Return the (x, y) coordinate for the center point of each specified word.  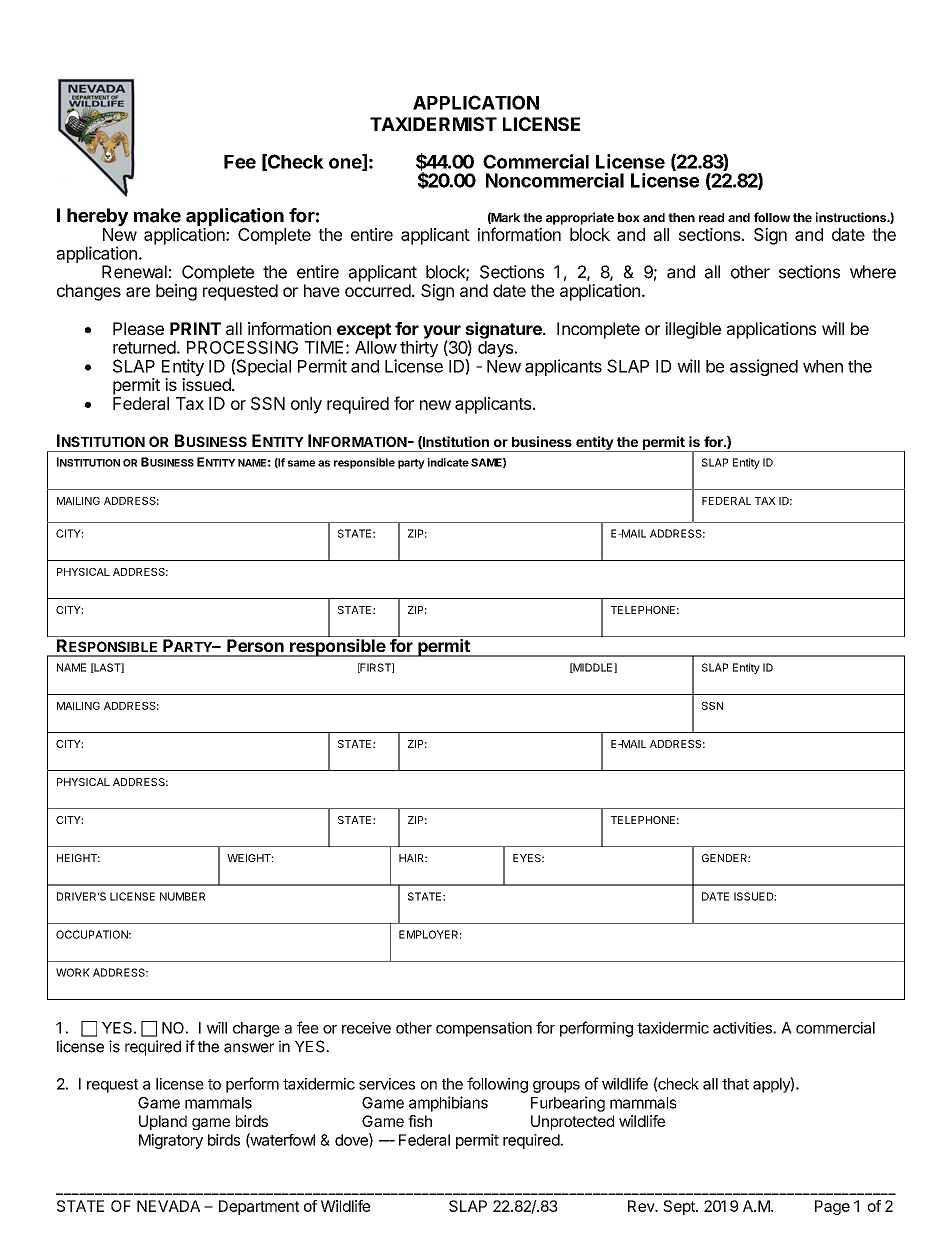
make (157, 215)
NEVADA (168, 1206)
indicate (448, 462)
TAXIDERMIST (433, 124)
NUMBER (182, 896)
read (711, 218)
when (823, 366)
